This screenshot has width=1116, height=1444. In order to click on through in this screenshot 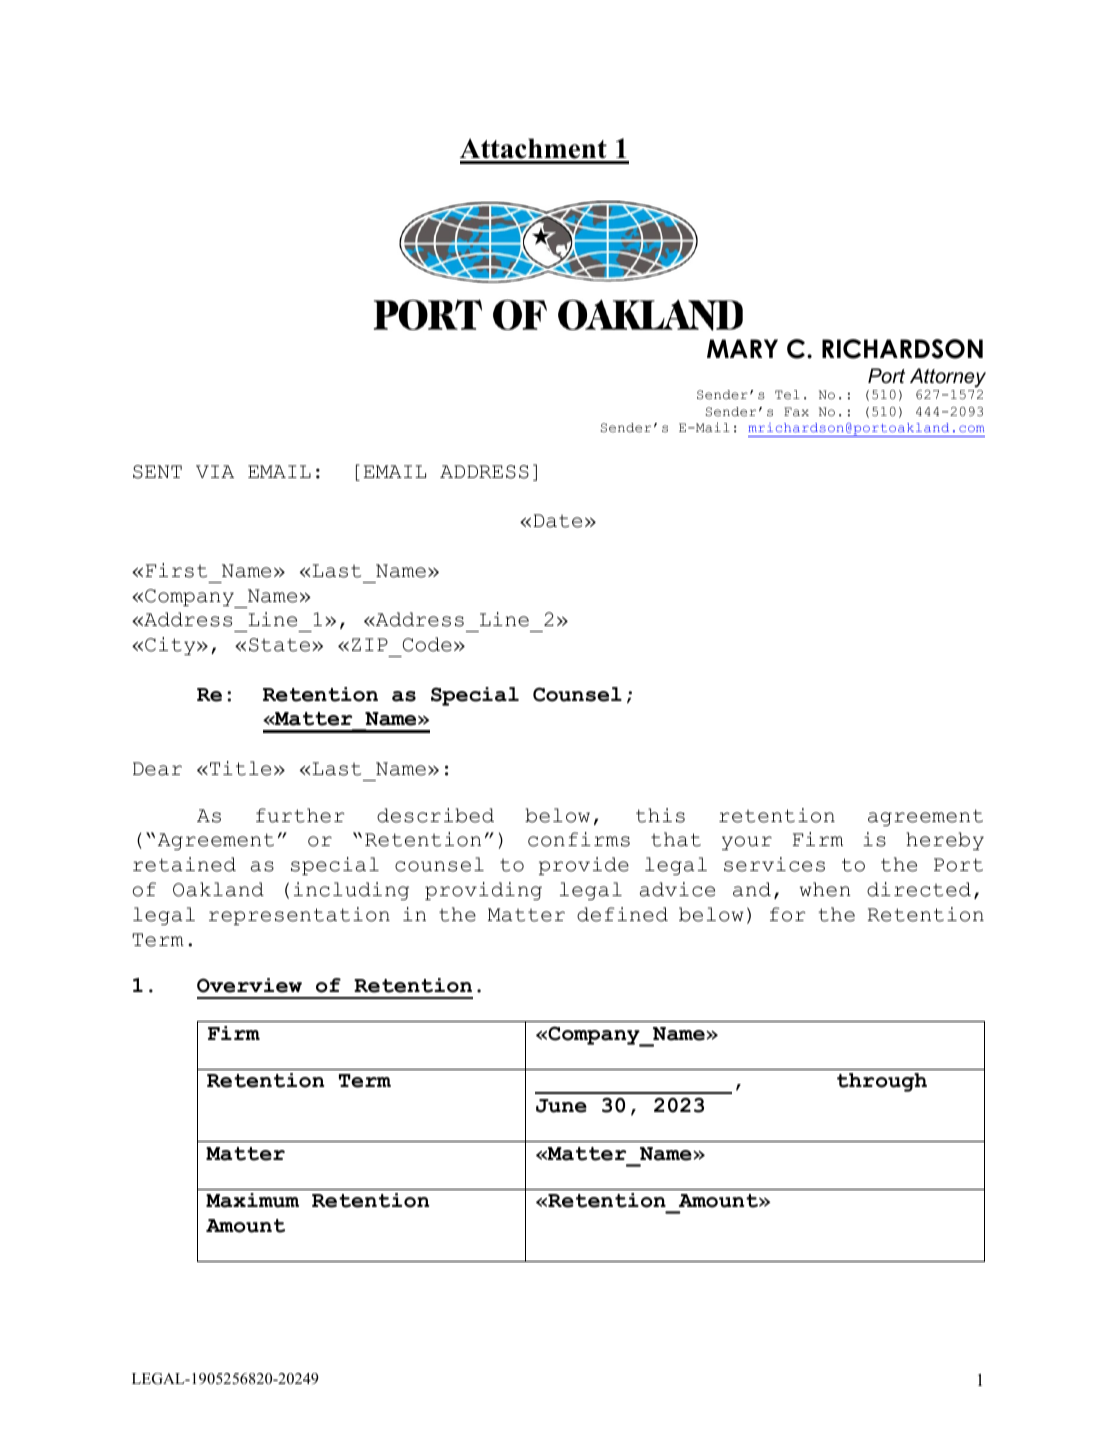, I will do `click(882, 1082)`.
